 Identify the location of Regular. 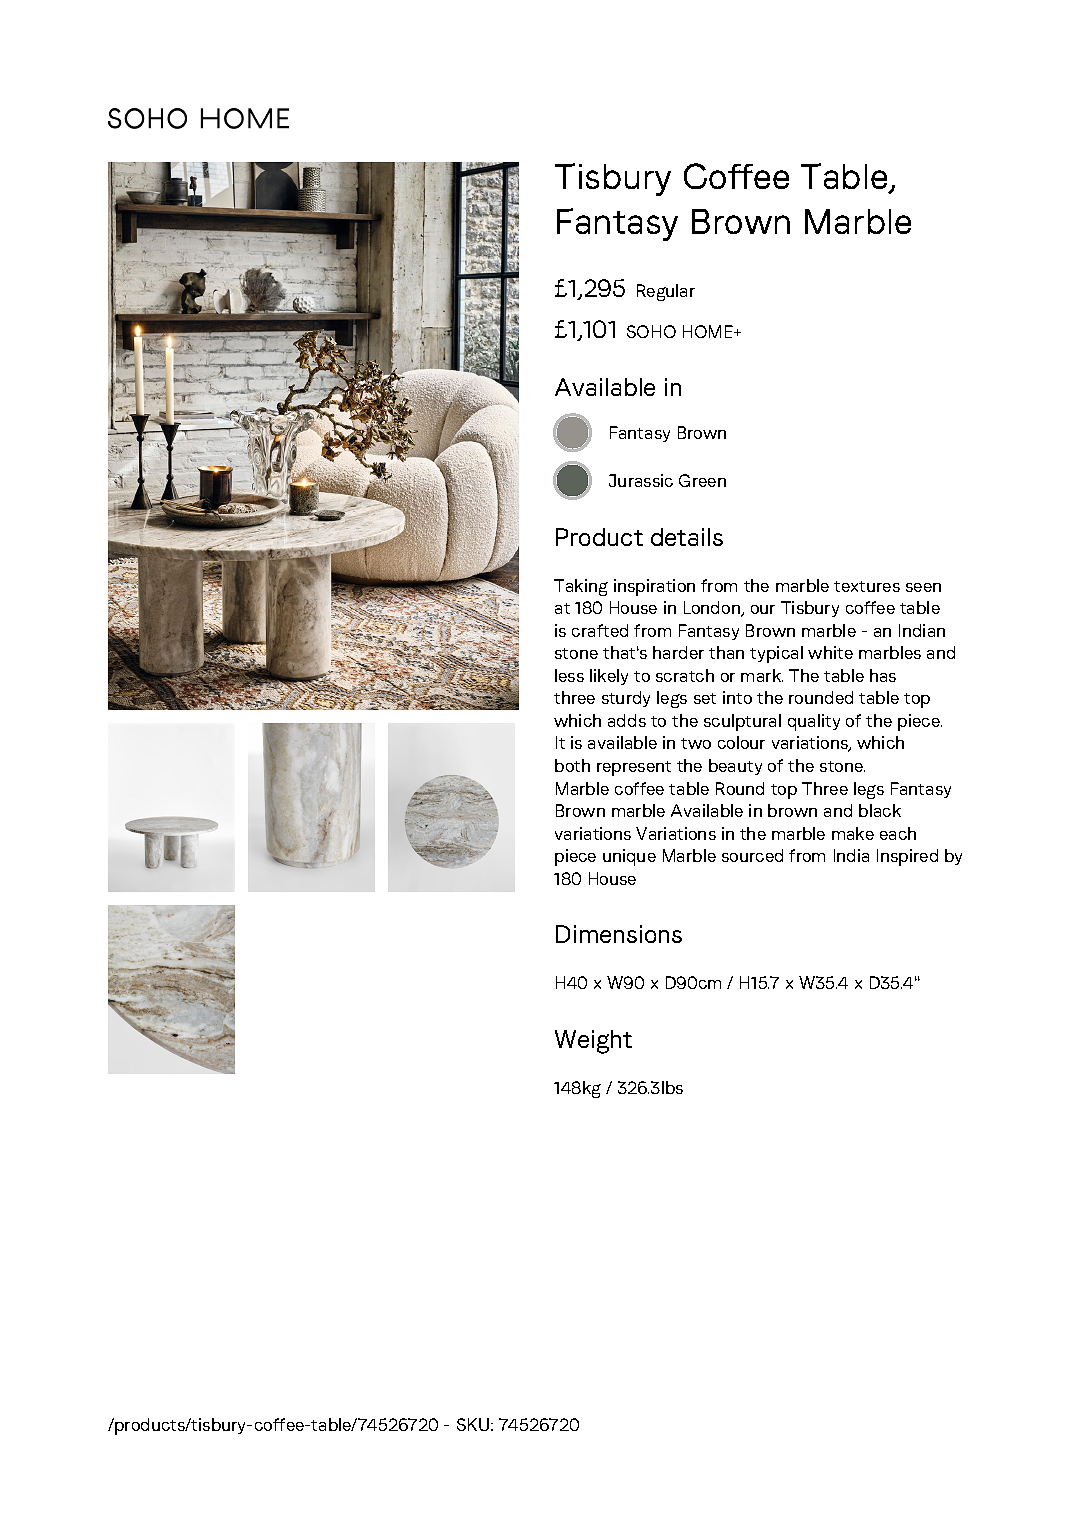
(666, 292).
